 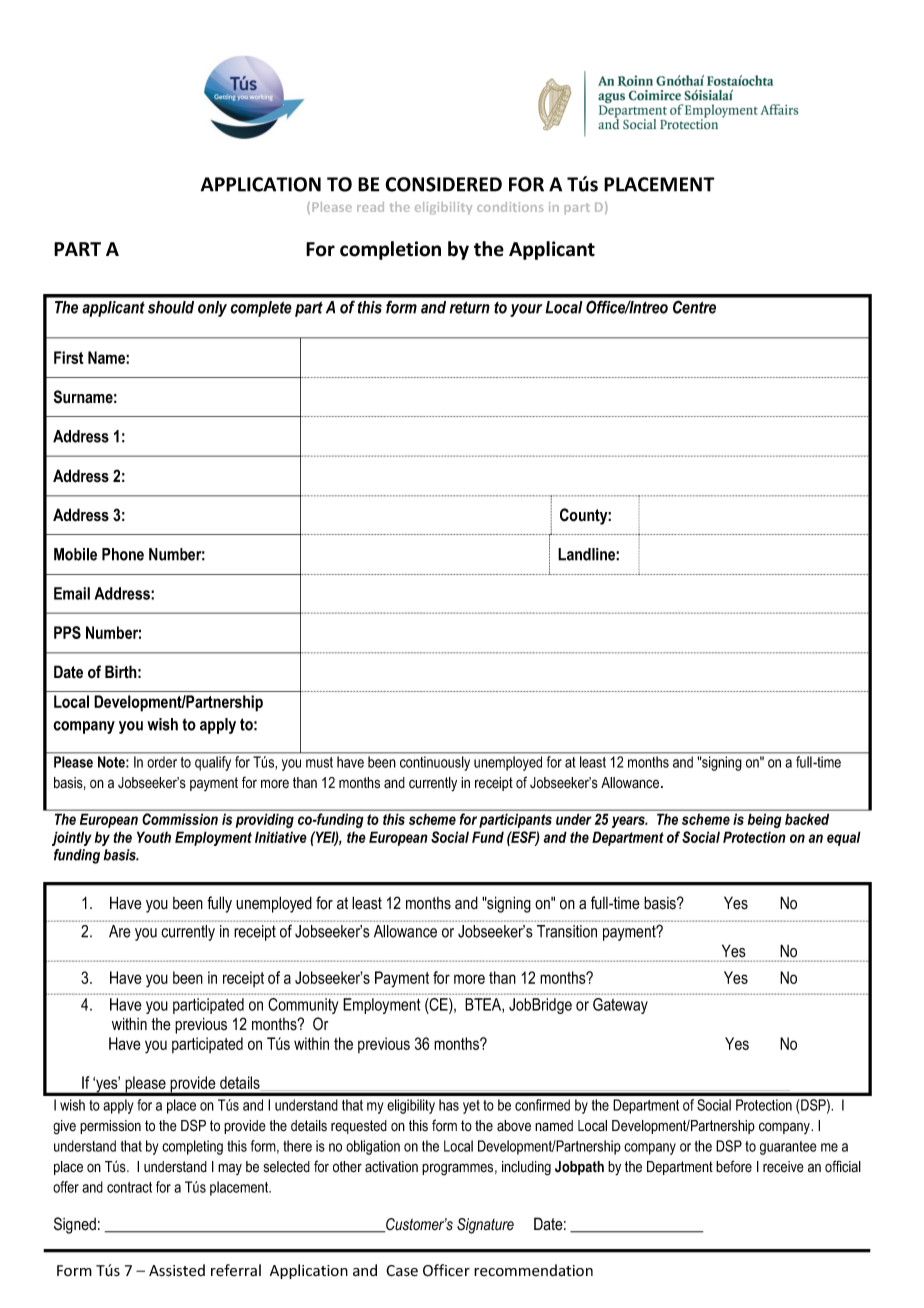 What do you see at coordinates (171, 307) in the screenshot?
I see `should` at bounding box center [171, 307].
